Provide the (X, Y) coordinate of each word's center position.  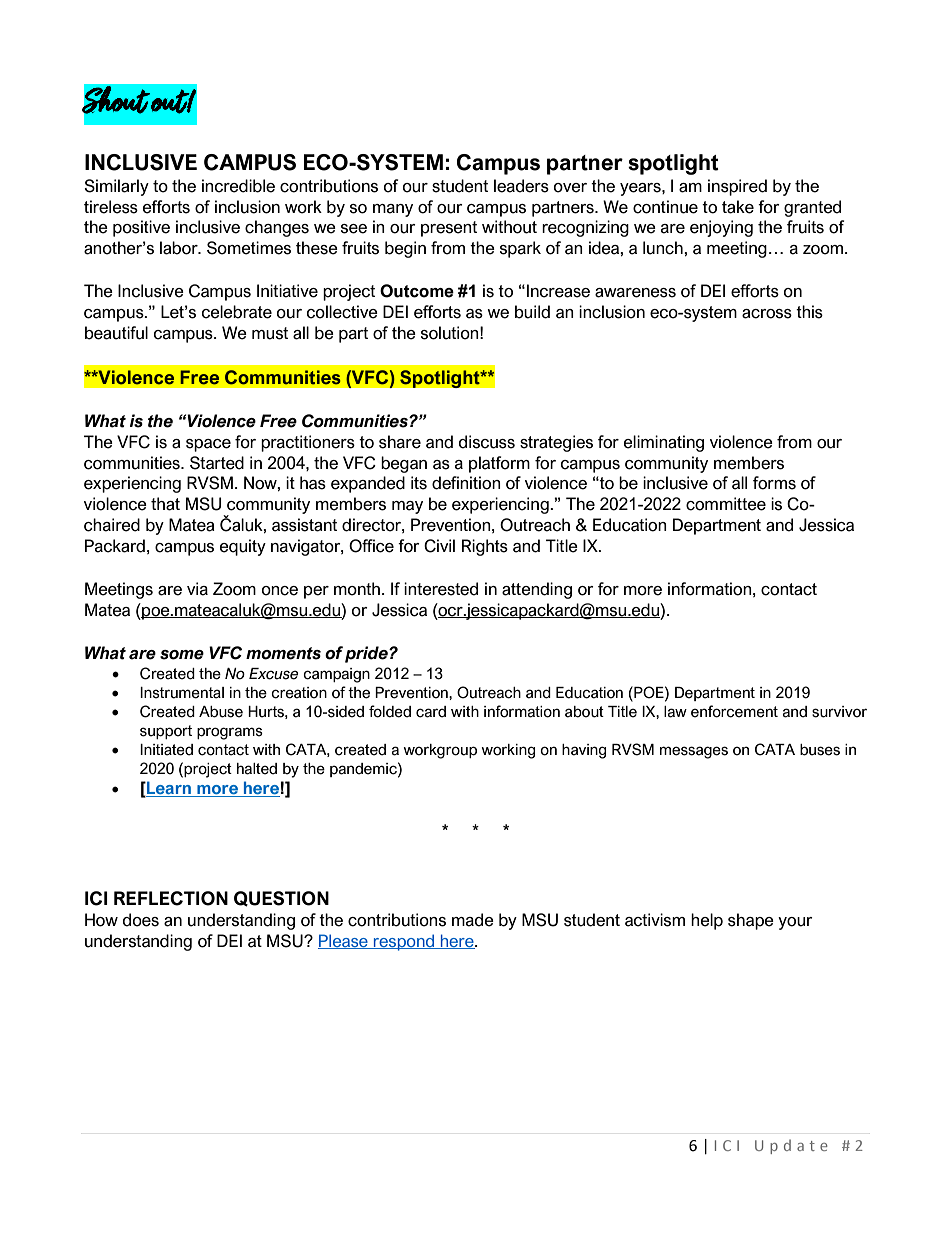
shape (751, 921)
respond (404, 942)
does (141, 920)
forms (774, 483)
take (738, 207)
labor (180, 248)
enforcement (734, 711)
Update (791, 1146)
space (208, 445)
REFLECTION (171, 898)
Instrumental (182, 693)
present (449, 229)
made (473, 920)
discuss (487, 442)
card (431, 712)
